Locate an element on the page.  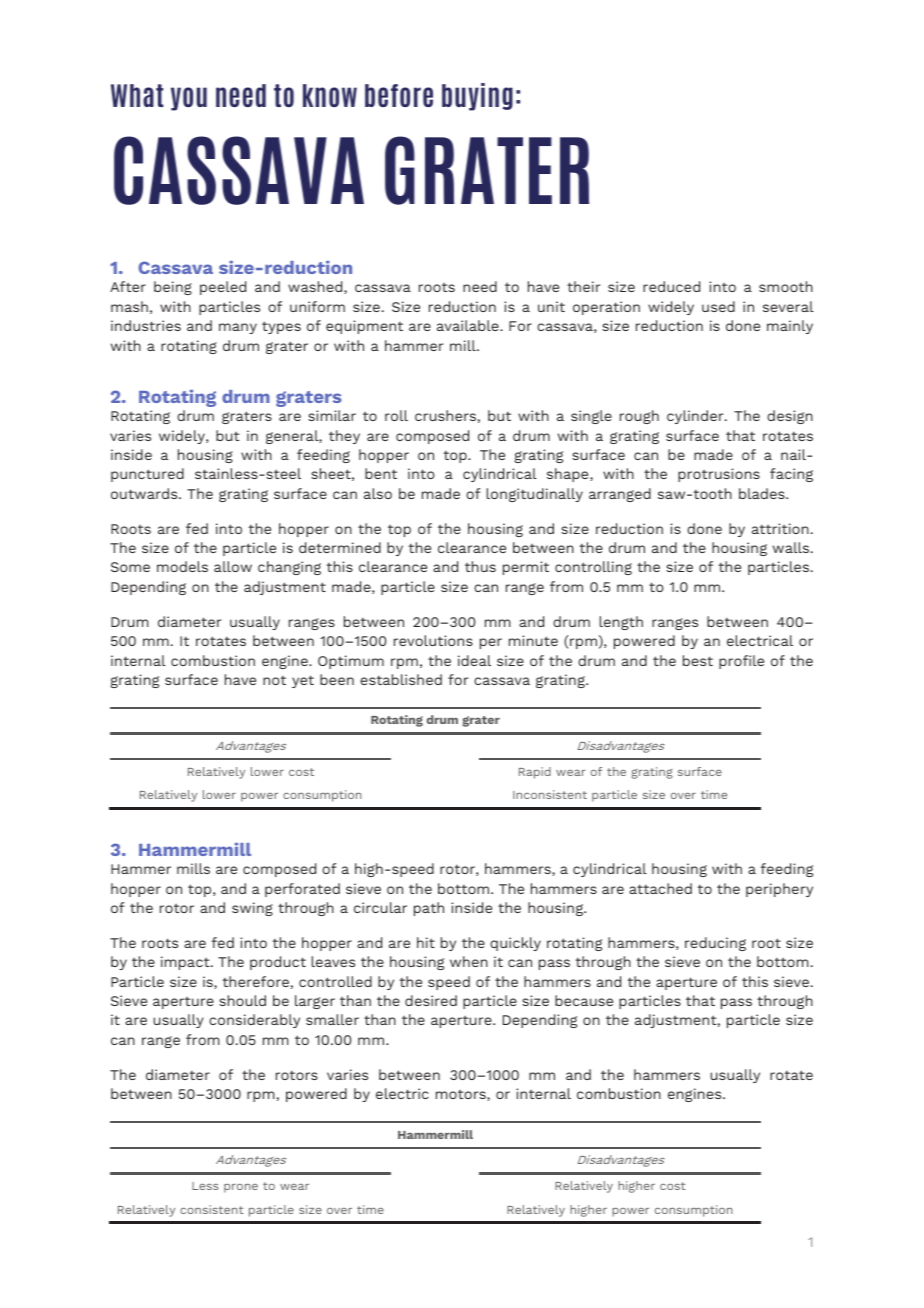
many is located at coordinates (238, 328).
